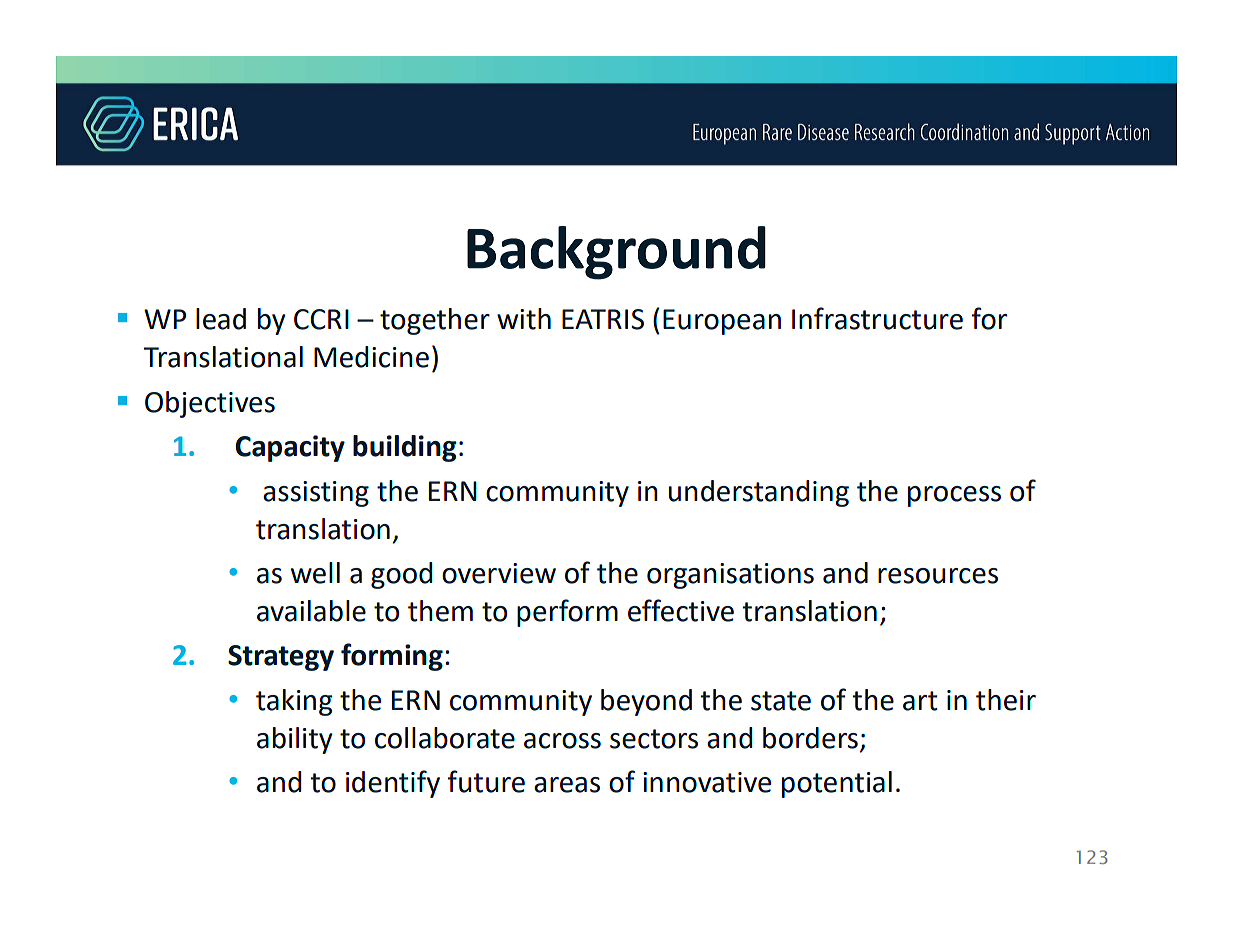  What do you see at coordinates (281, 658) in the screenshot?
I see `Strategy` at bounding box center [281, 658].
